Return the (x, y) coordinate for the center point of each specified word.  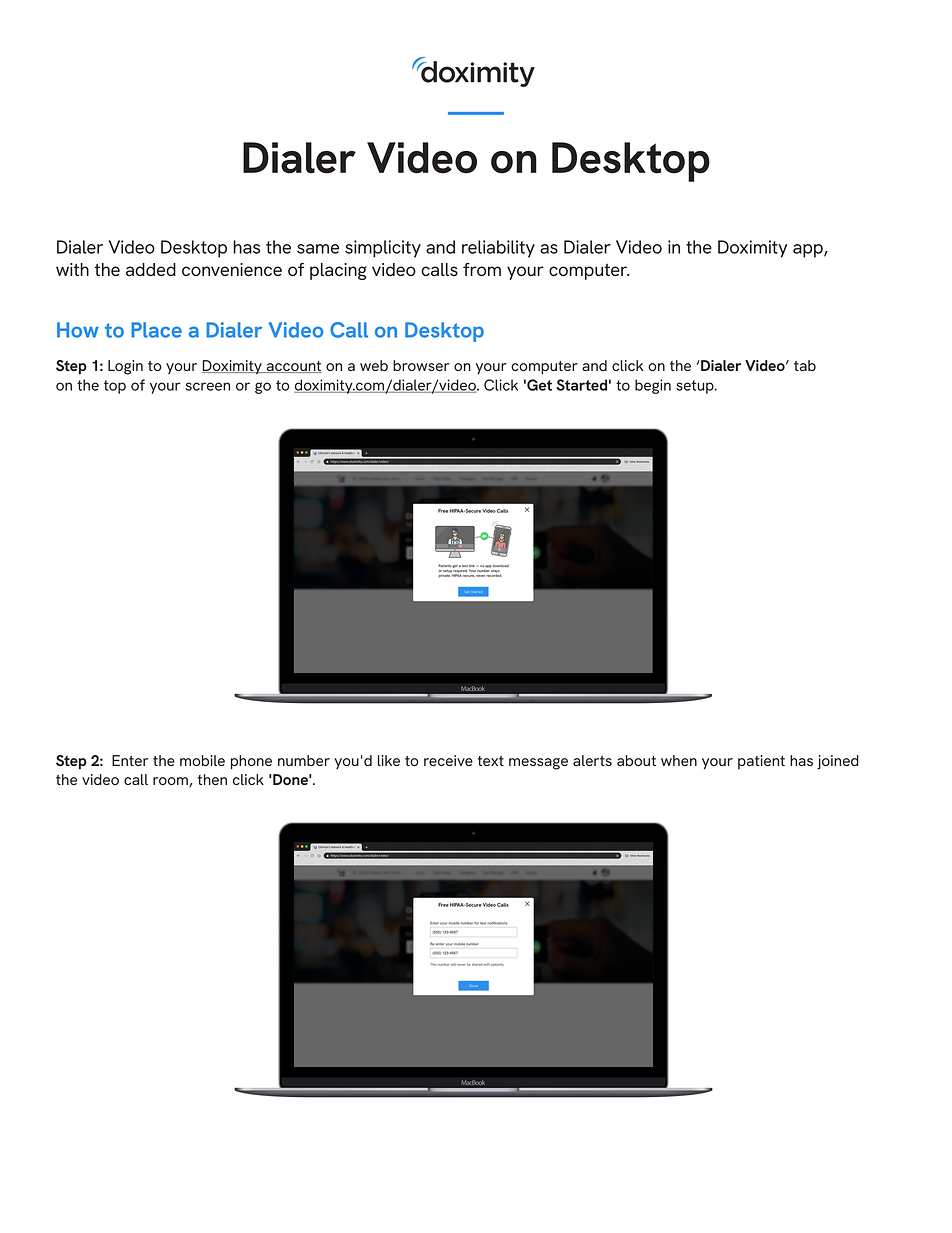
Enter (130, 760)
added (151, 269)
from (482, 269)
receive (448, 760)
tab (805, 365)
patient (761, 762)
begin (653, 386)
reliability (498, 249)
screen (208, 386)
